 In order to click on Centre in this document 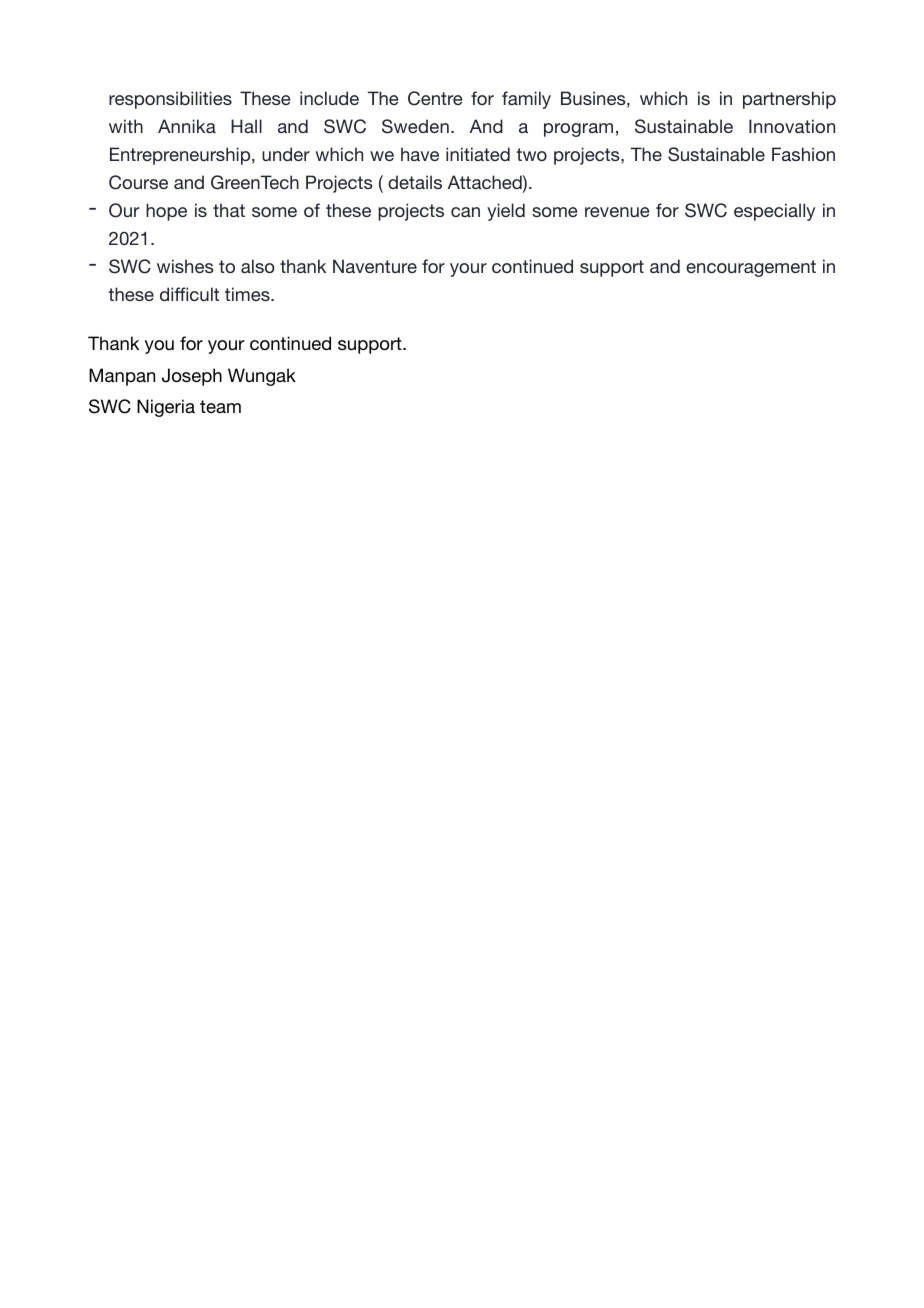, I will do `click(435, 98)`.
